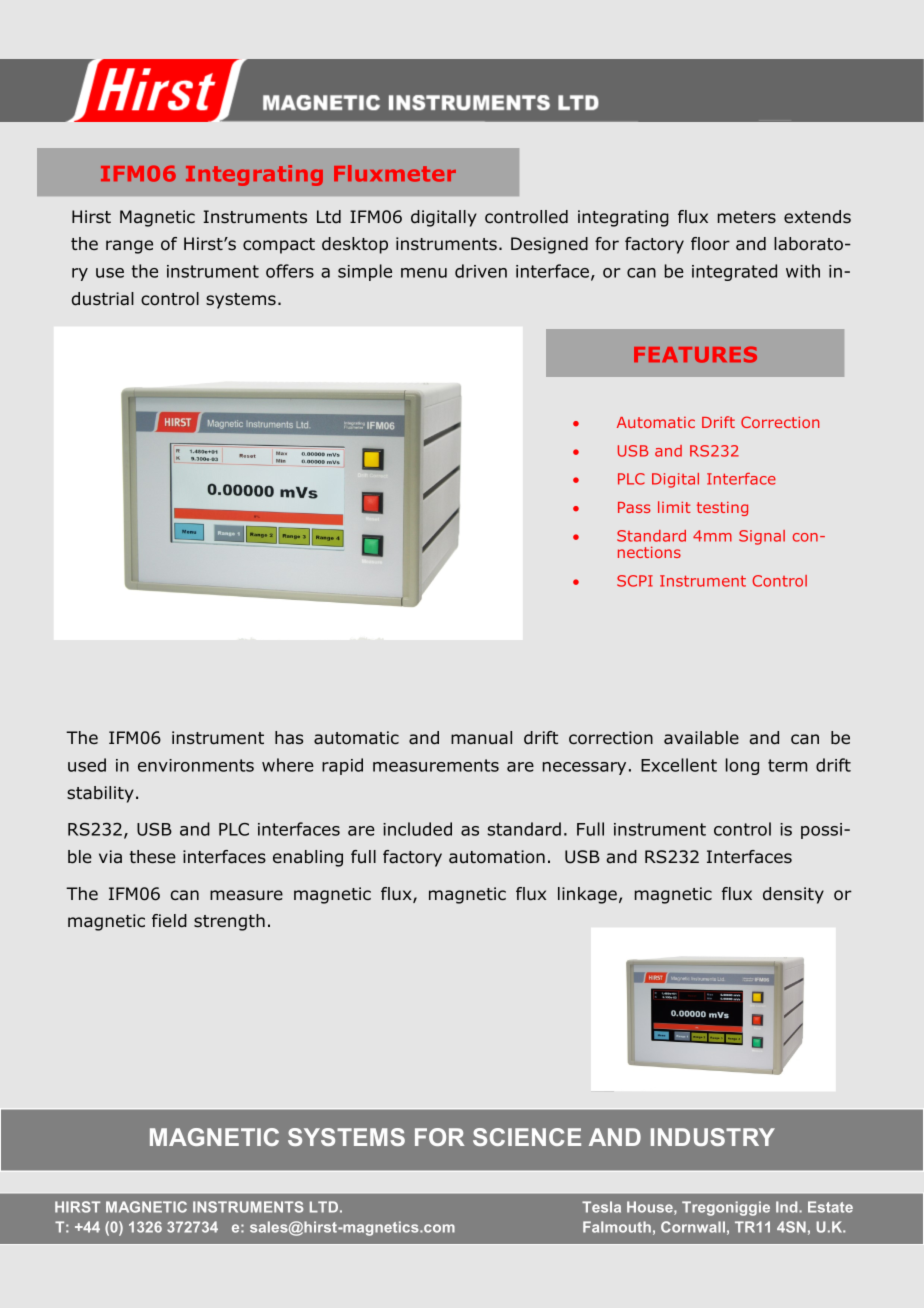 This screenshot has height=1308, width=924. What do you see at coordinates (497, 857) in the screenshot?
I see `automation` at bounding box center [497, 857].
